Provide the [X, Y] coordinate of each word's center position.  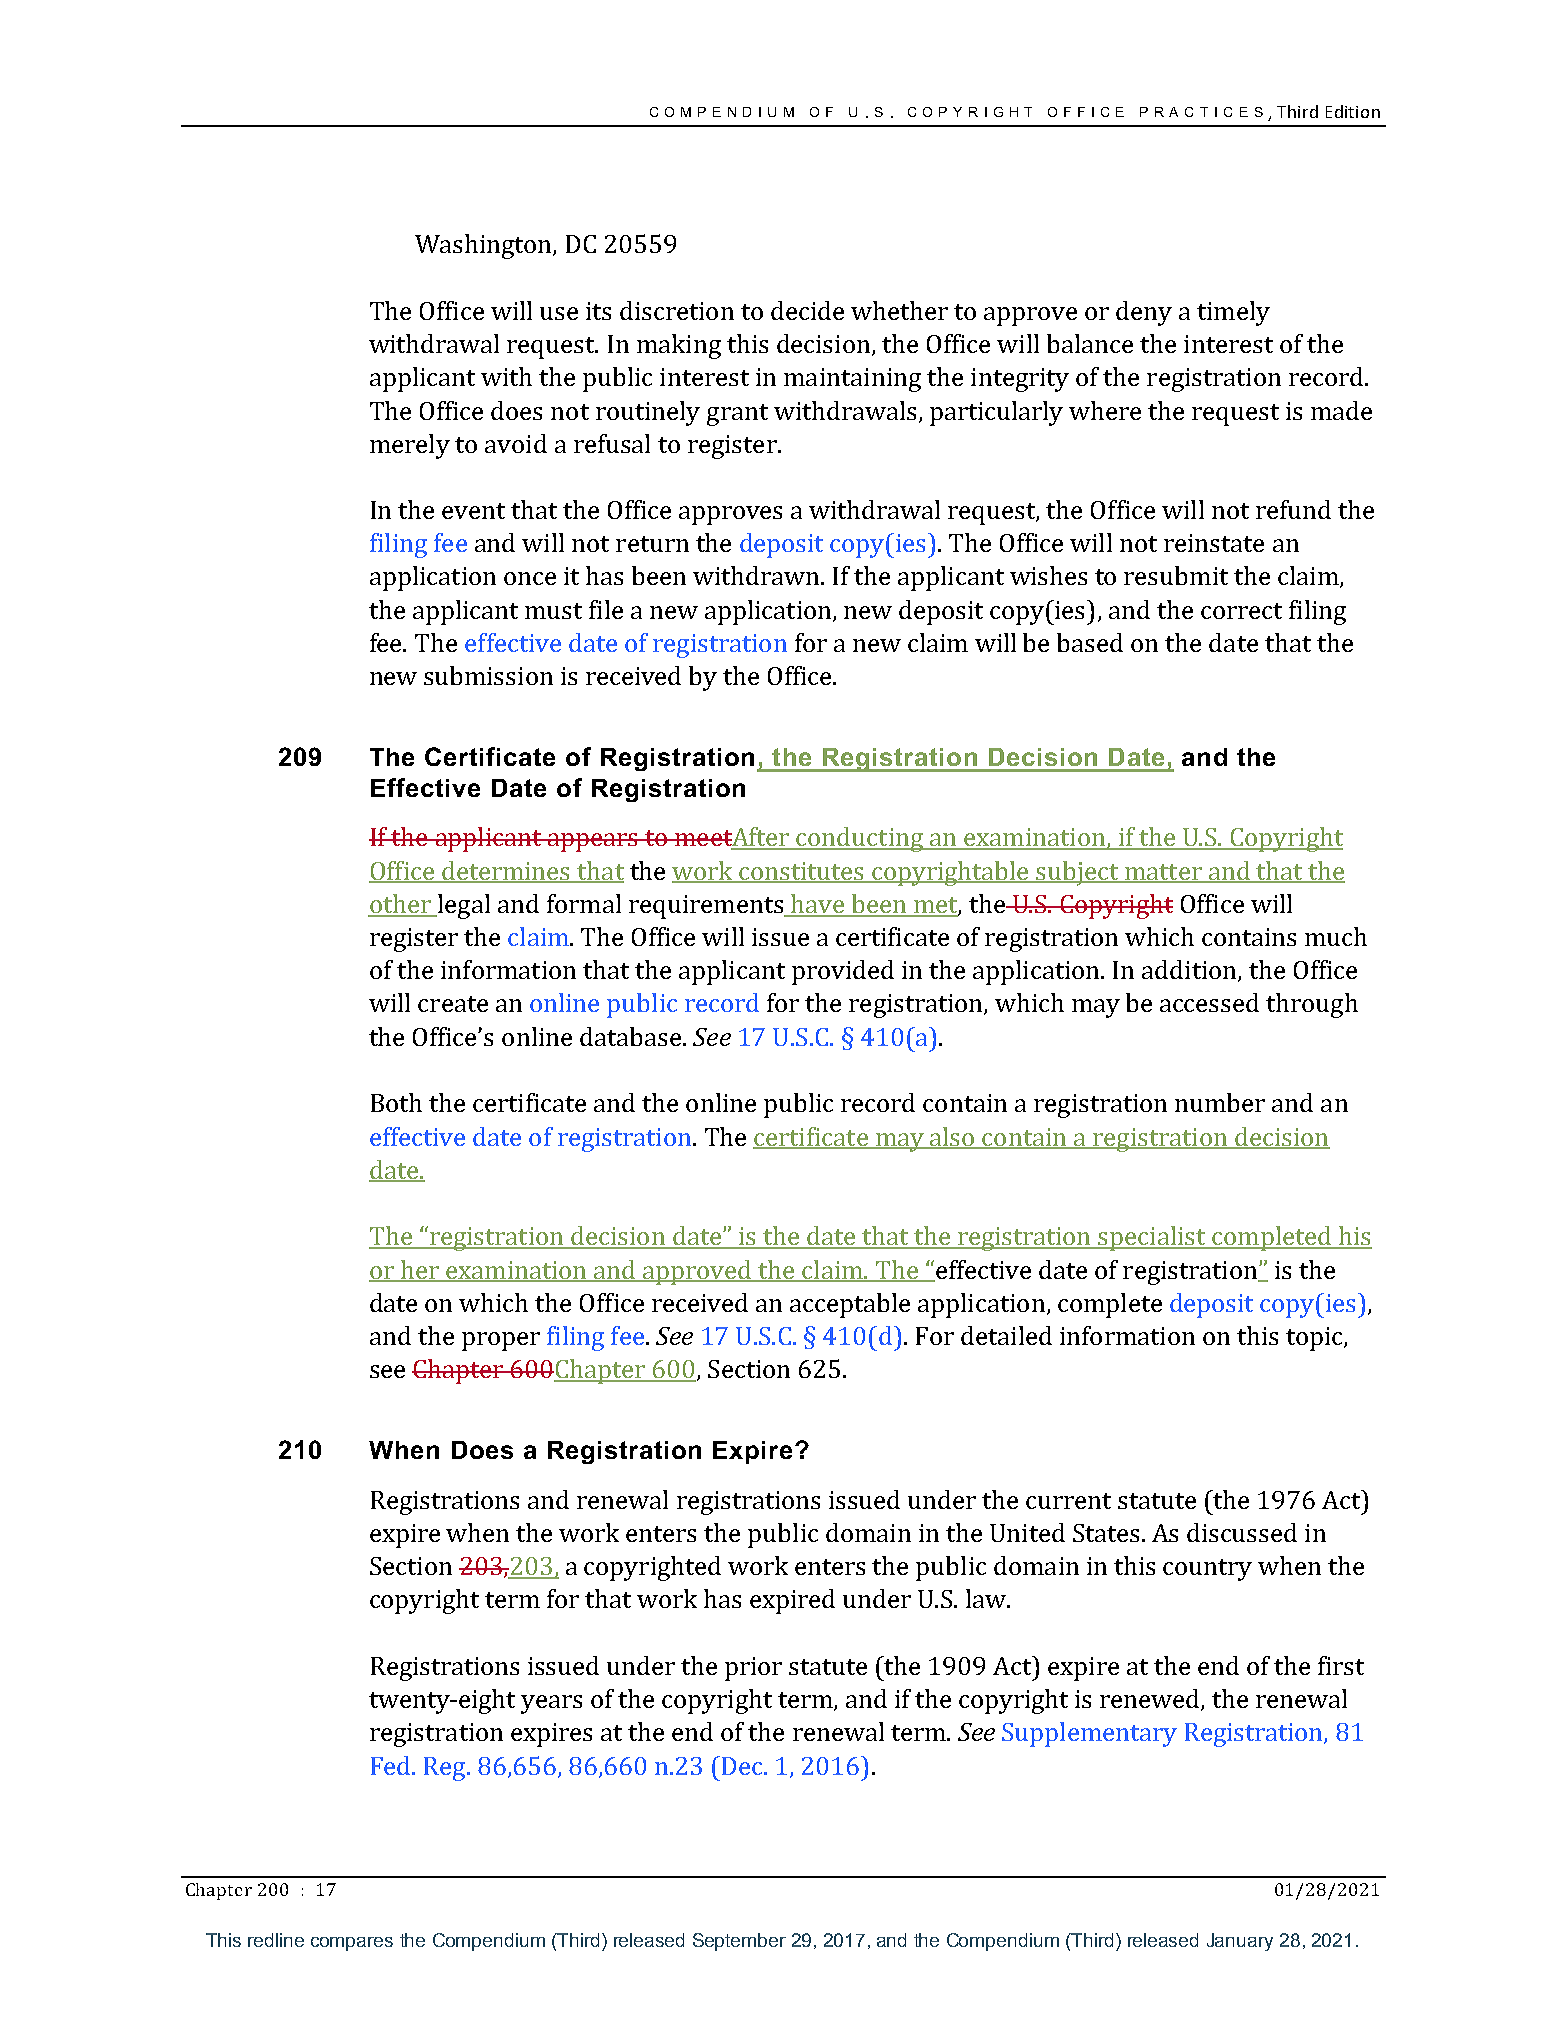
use [559, 313]
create [453, 1004]
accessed [1209, 1002]
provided [843, 972]
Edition [1353, 111]
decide [807, 310]
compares [352, 1944]
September [739, 1942]
